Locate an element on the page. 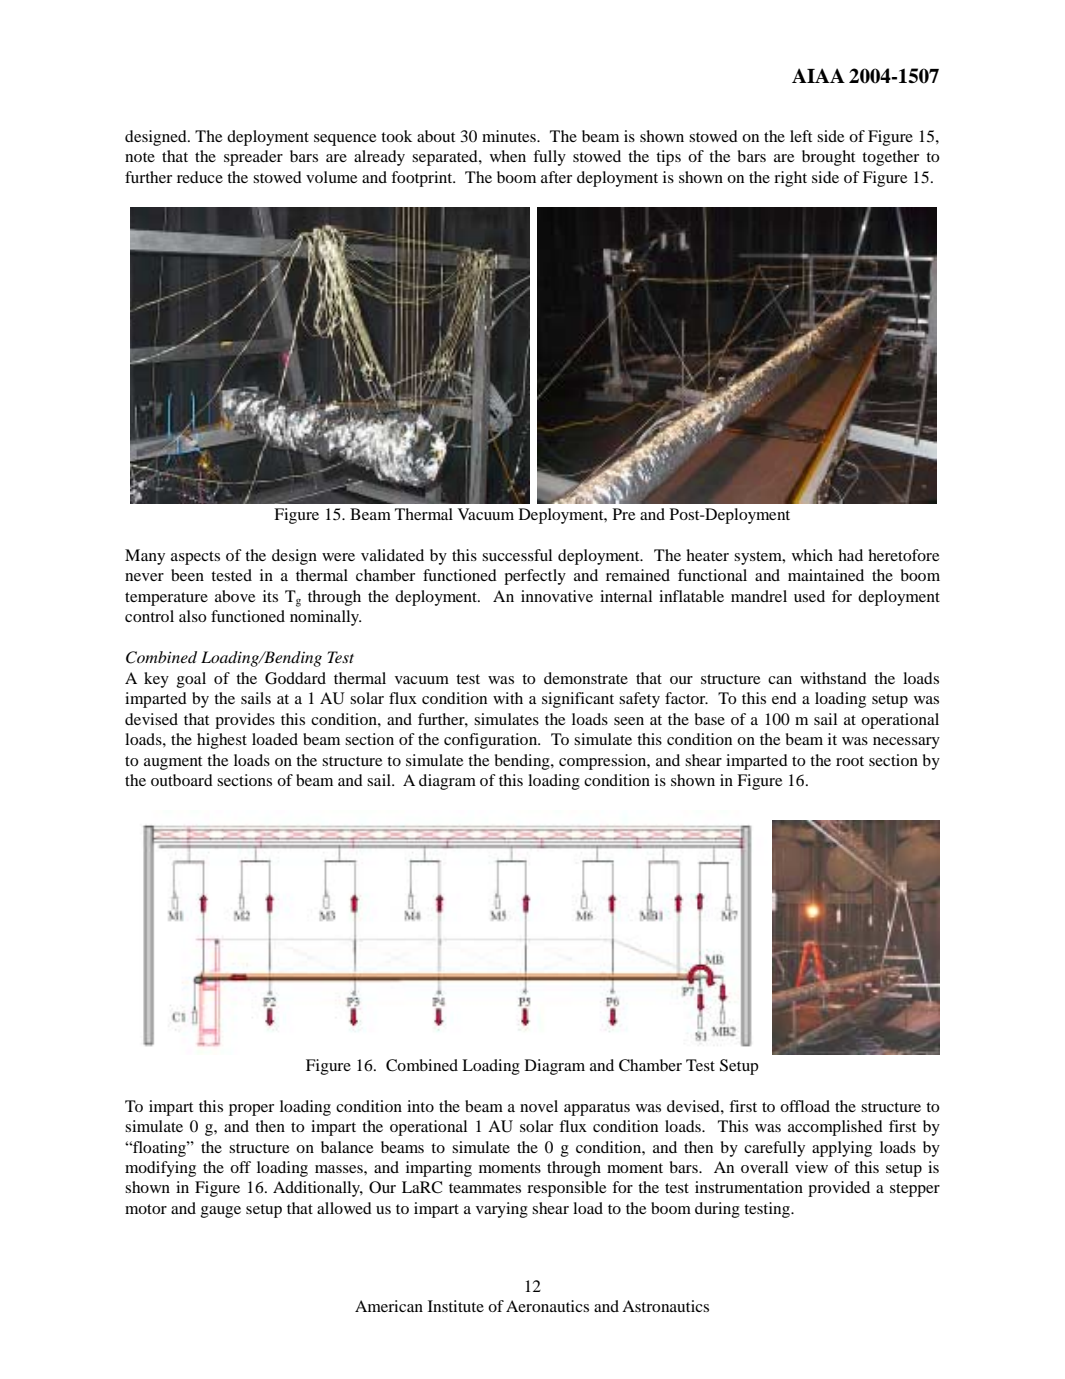 The width and height of the page is (1065, 1379). provided is located at coordinates (839, 1189).
